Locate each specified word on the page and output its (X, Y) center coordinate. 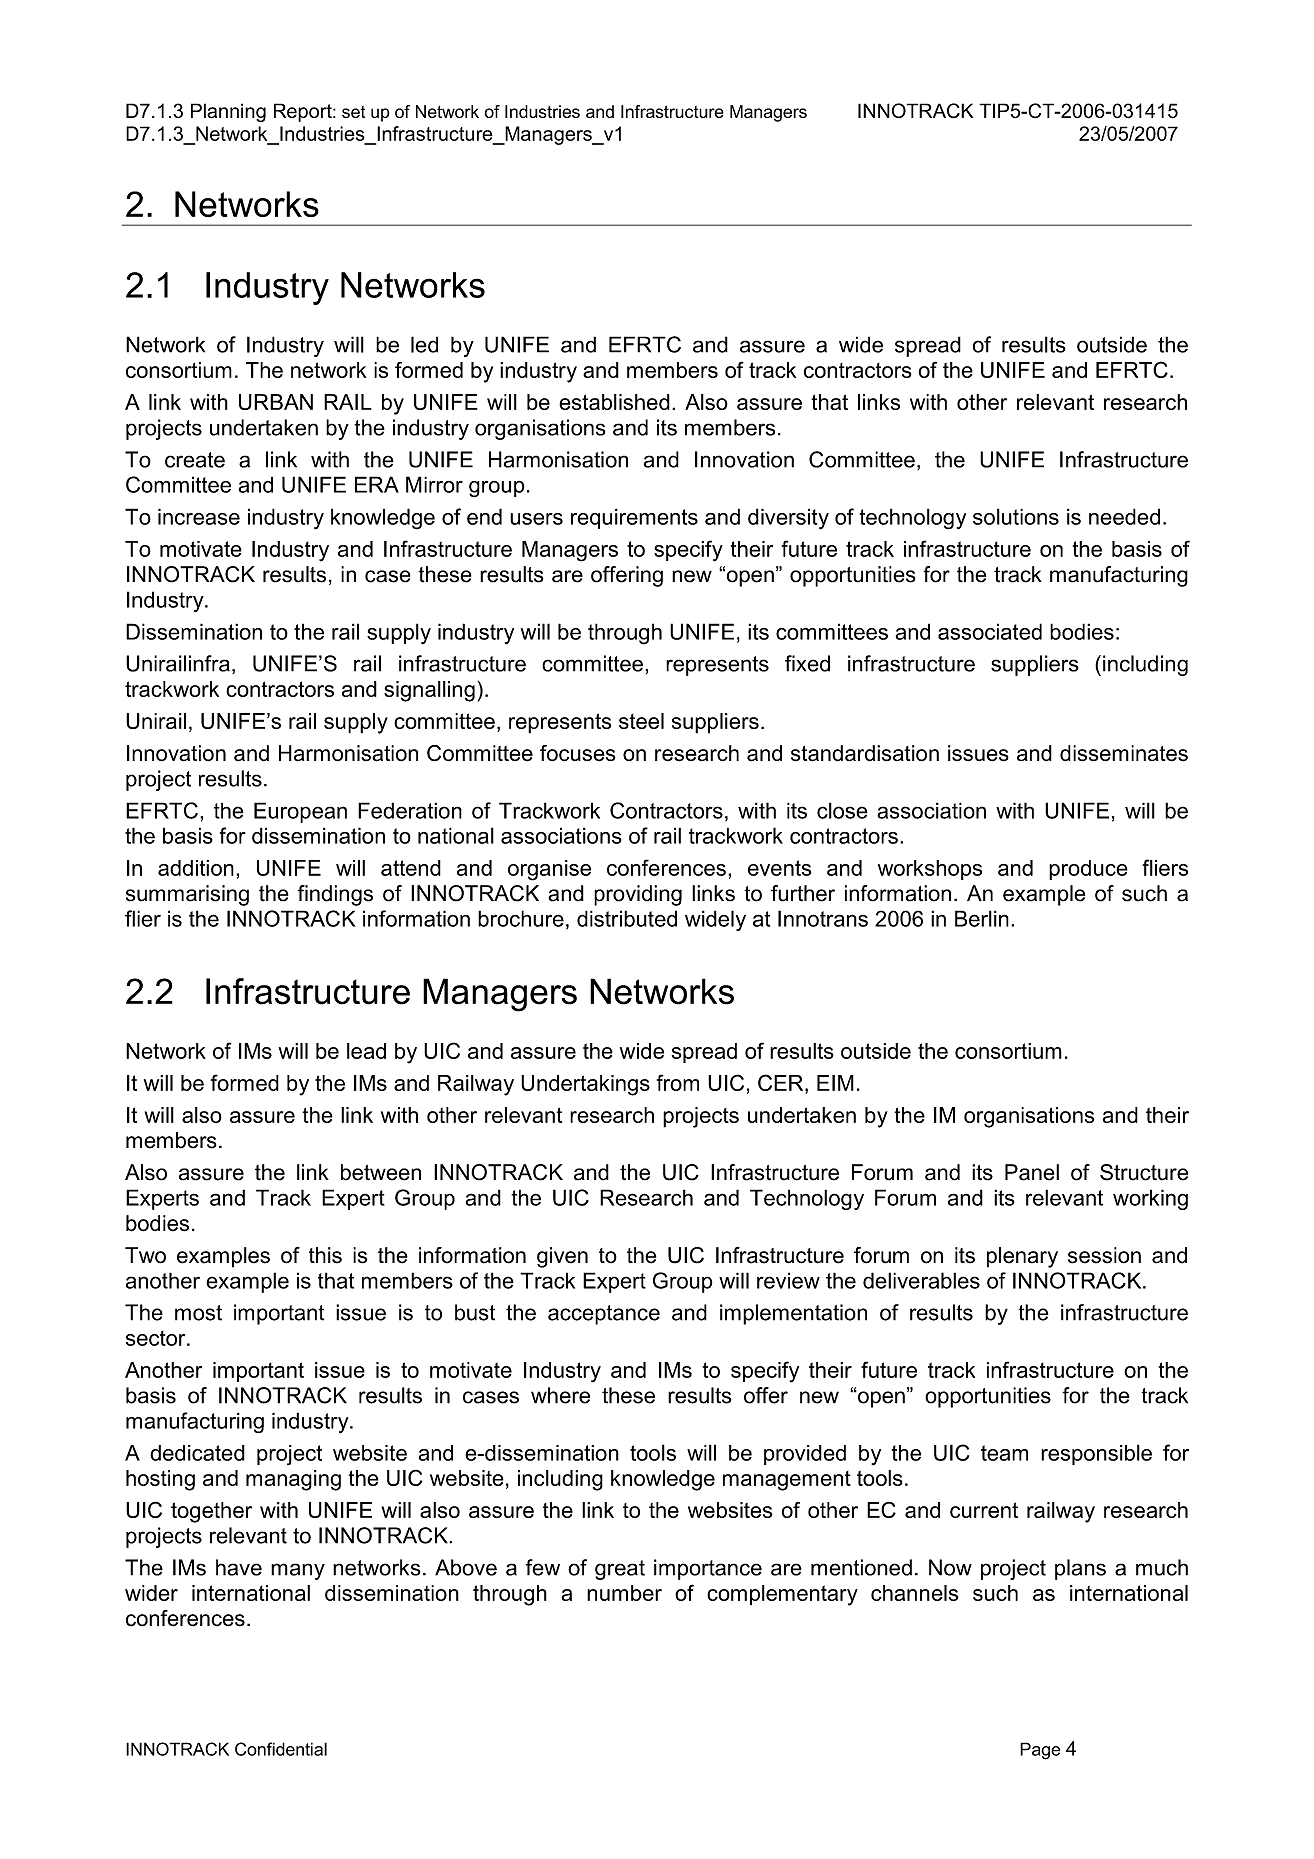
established (614, 402)
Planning (228, 112)
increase (199, 516)
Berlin (982, 918)
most (198, 1313)
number (624, 1593)
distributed (627, 918)
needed (1124, 516)
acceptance (604, 1315)
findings (335, 895)
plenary (1022, 1257)
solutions (1016, 516)
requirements (634, 518)
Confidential (281, 1749)
